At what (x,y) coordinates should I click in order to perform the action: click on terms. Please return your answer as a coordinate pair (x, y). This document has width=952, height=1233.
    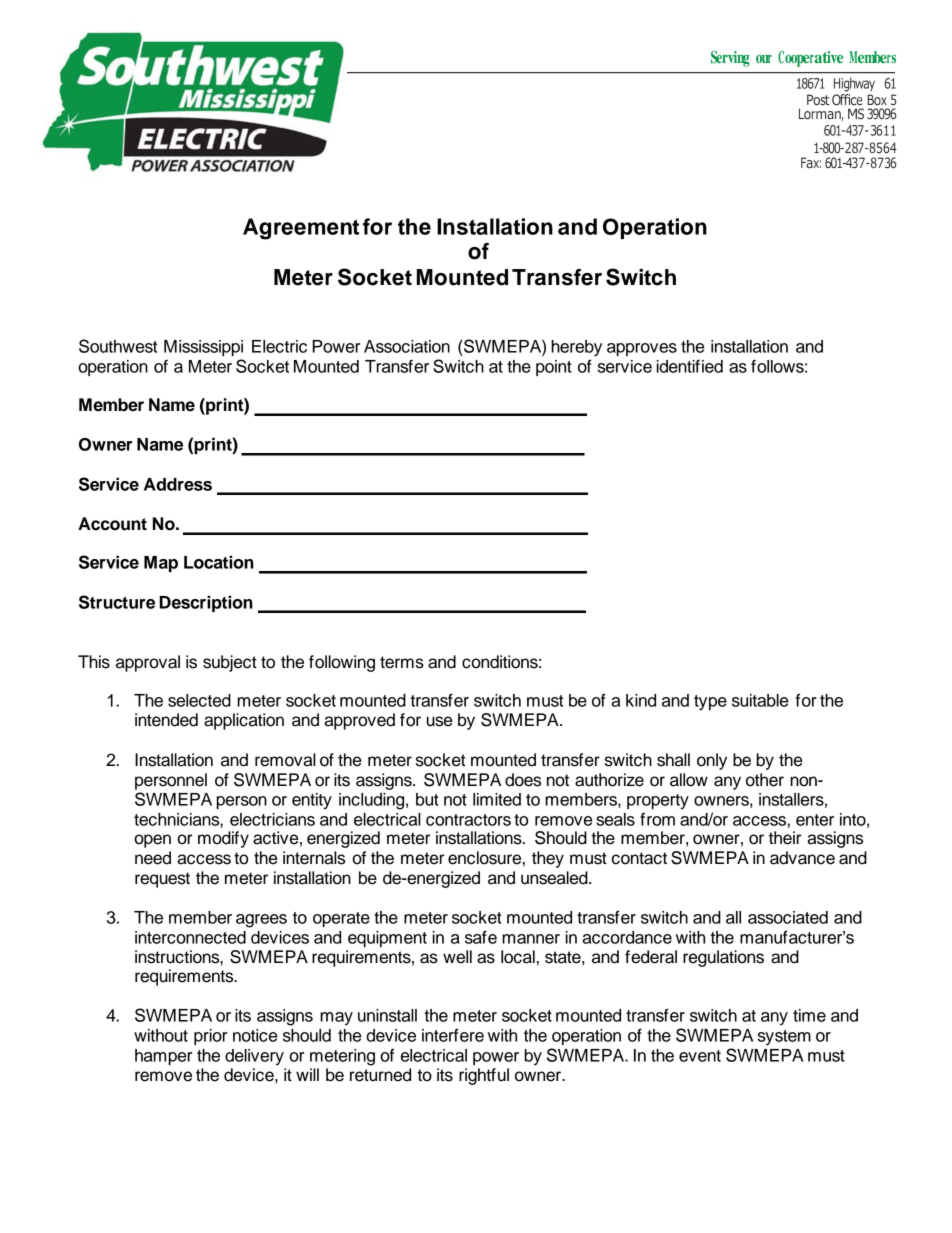
    Looking at the image, I should click on (402, 662).
